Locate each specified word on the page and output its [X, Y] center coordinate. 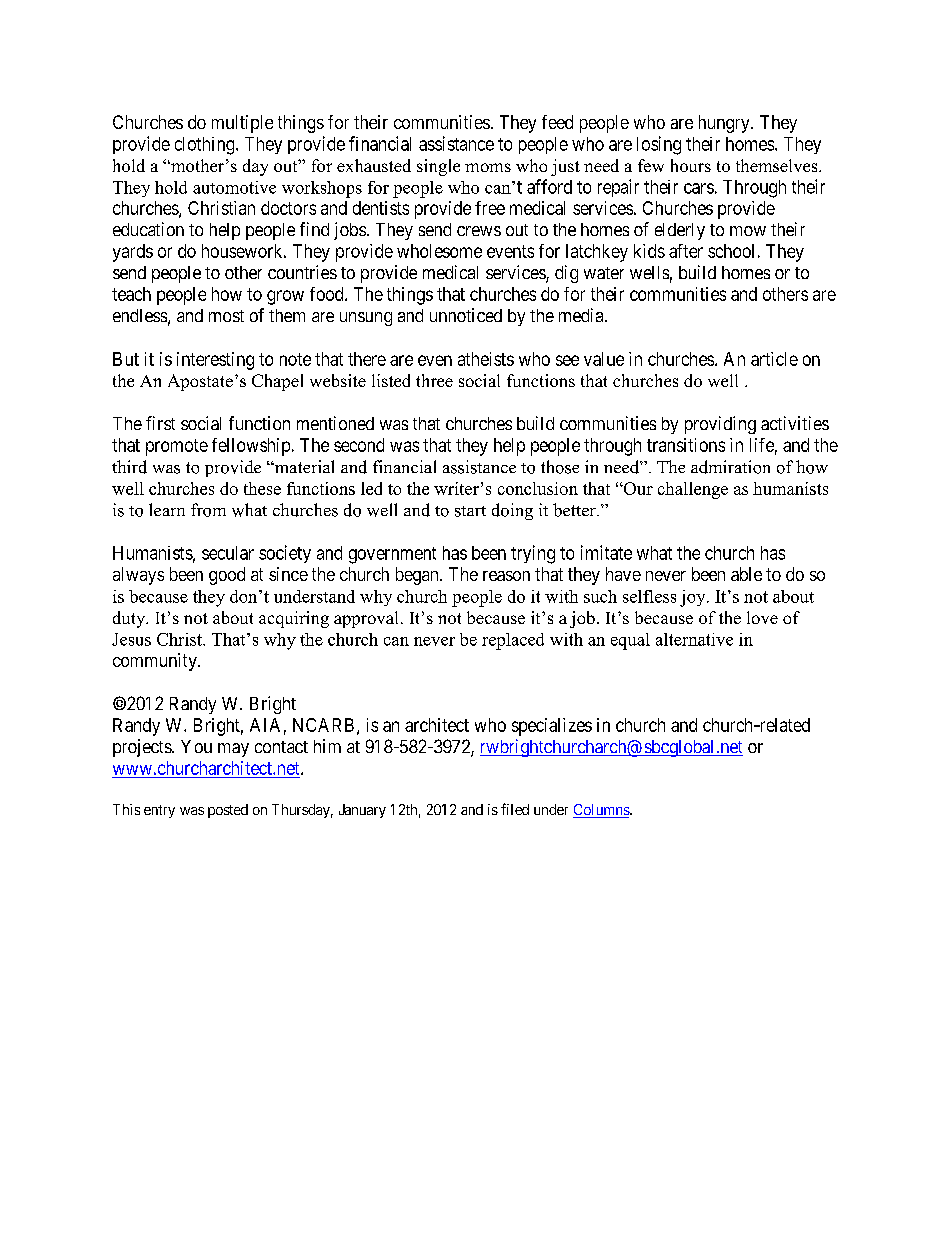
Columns [602, 811]
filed [515, 809]
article [774, 359]
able [746, 574]
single [438, 167]
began [418, 576]
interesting [215, 361]
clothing [206, 146]
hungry [725, 124]
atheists [486, 359]
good [227, 576]
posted [228, 811]
